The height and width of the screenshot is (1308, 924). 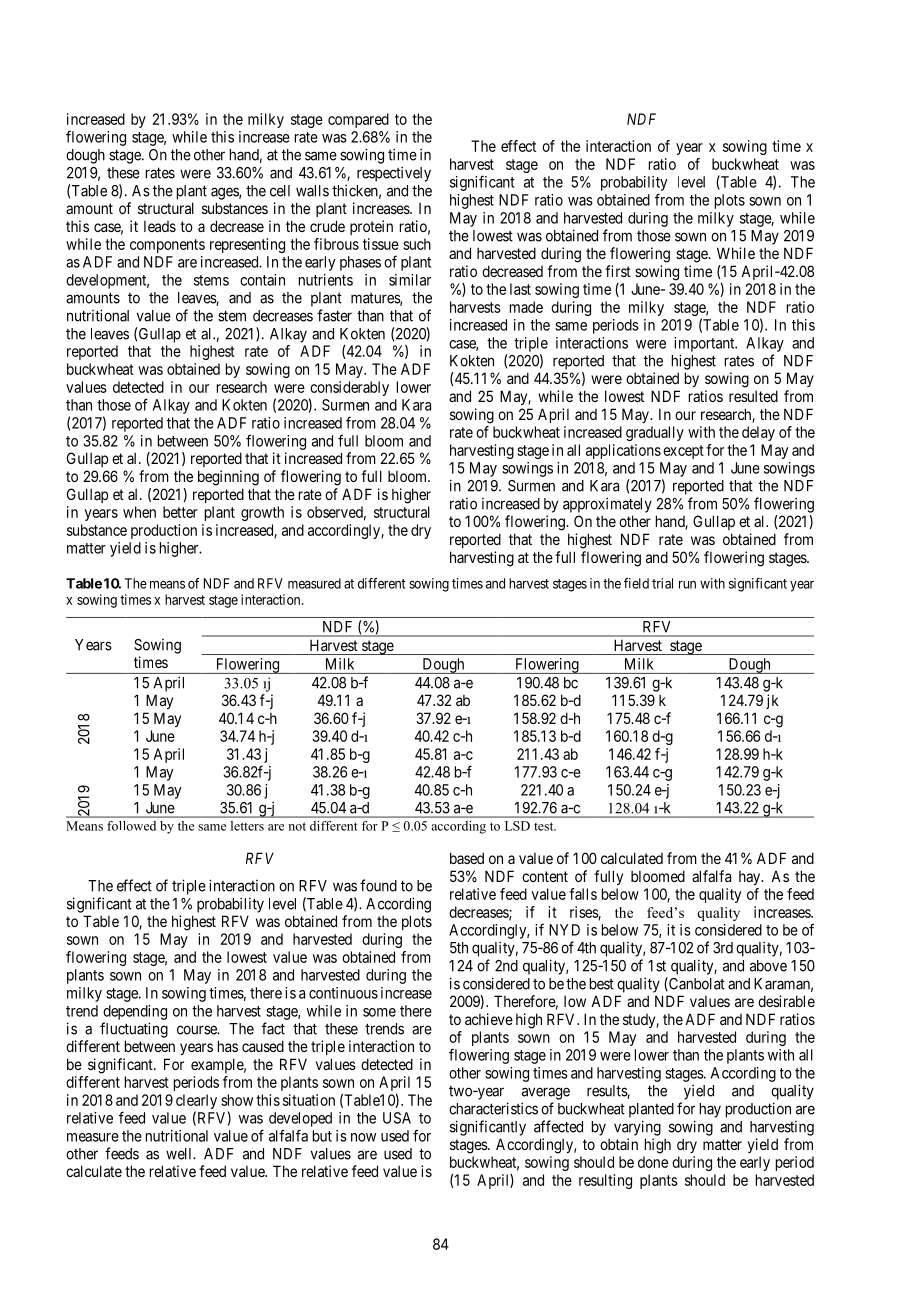 What do you see at coordinates (131, 826) in the screenshot?
I see `followed` at bounding box center [131, 826].
